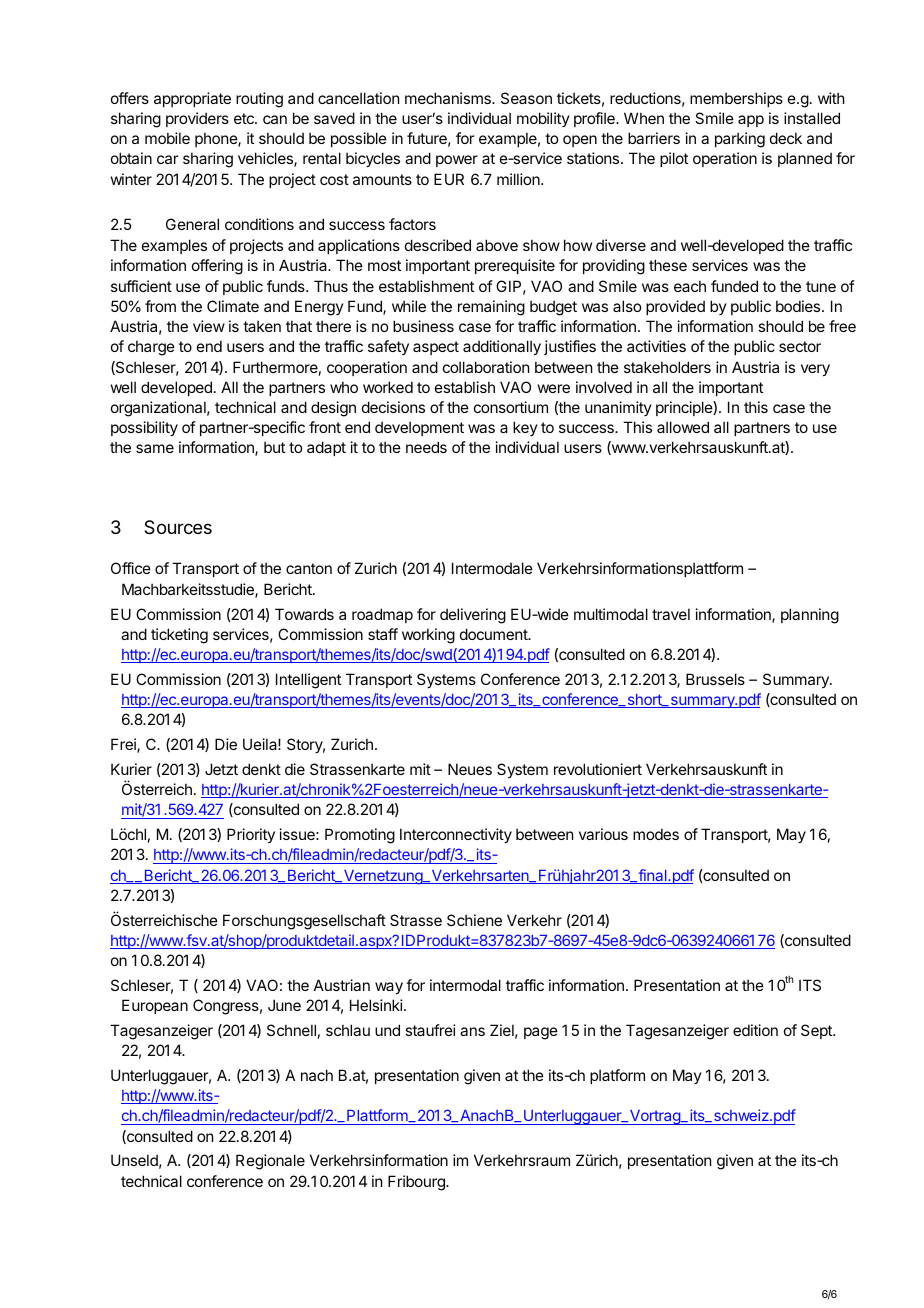 The width and height of the screenshot is (924, 1308). What do you see at coordinates (179, 636) in the screenshot?
I see `ticketing` at bounding box center [179, 636].
